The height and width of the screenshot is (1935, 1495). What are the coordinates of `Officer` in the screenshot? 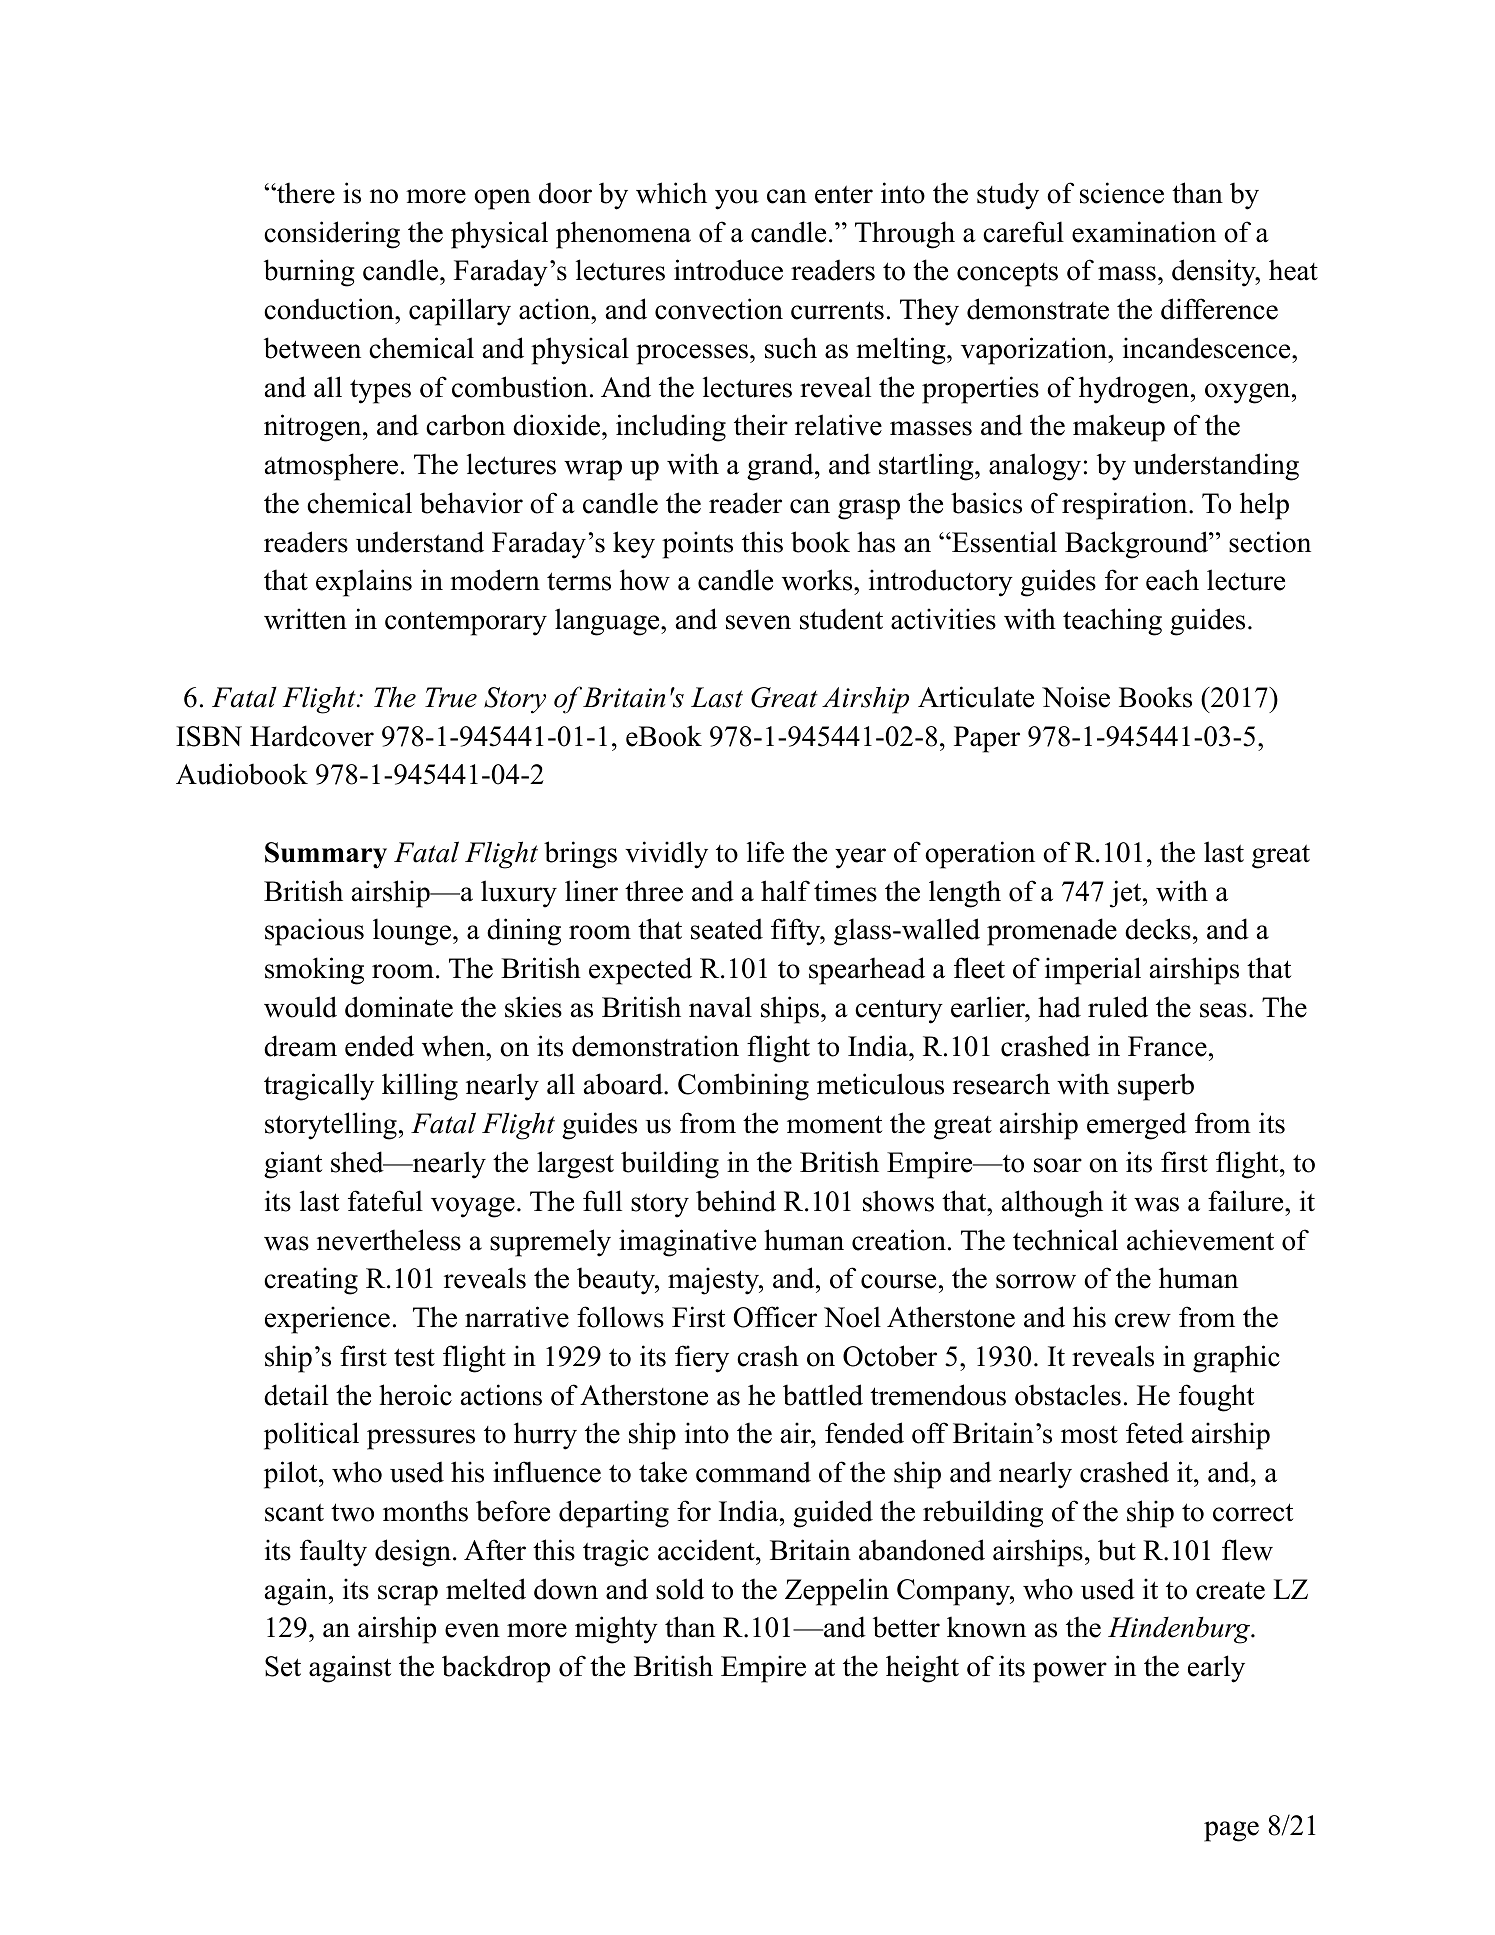 It's located at (775, 1317).
